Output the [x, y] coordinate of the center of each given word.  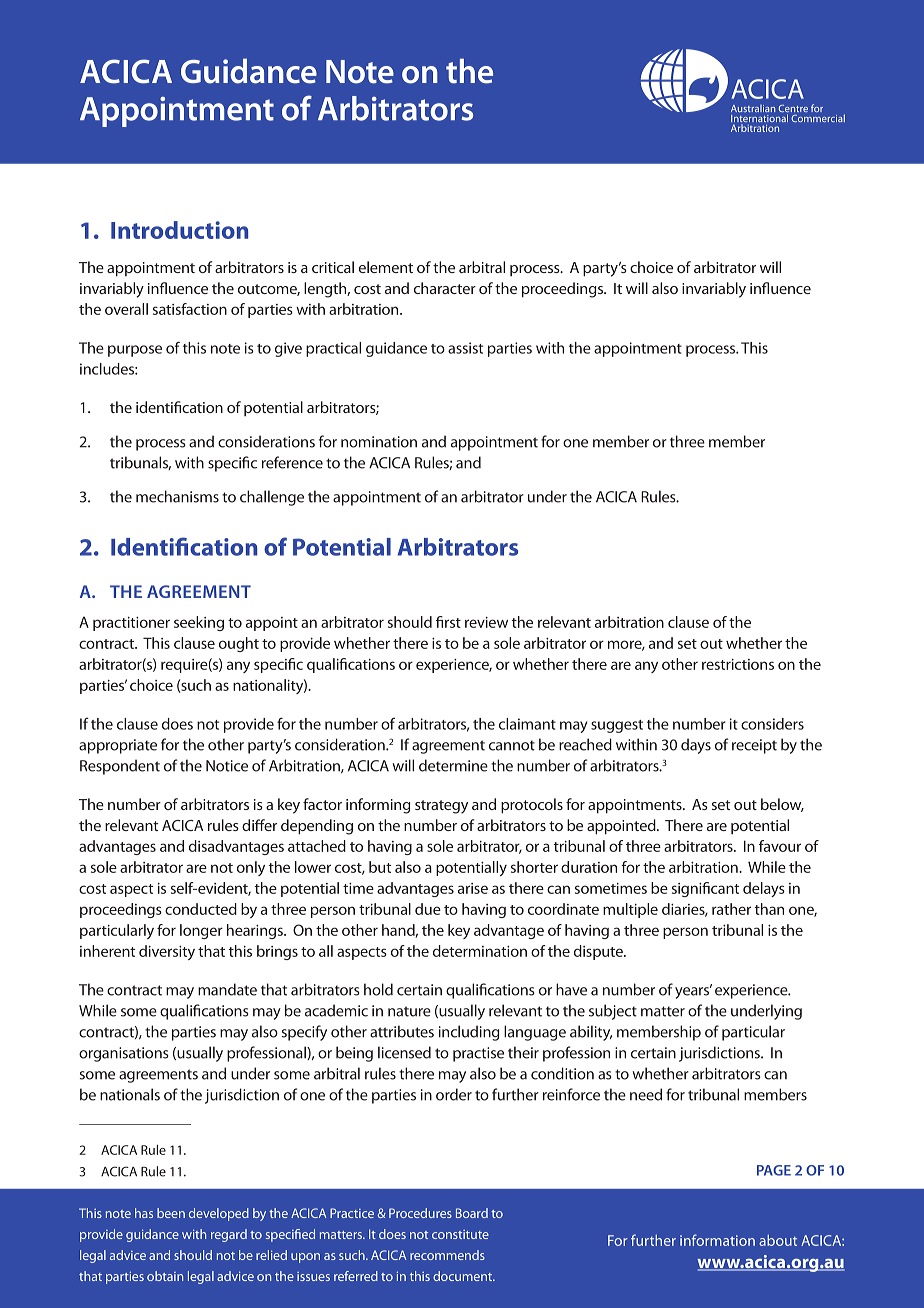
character [445, 288]
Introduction [179, 230]
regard [229, 1235]
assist [465, 348]
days [696, 746]
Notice [227, 766]
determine [453, 765]
